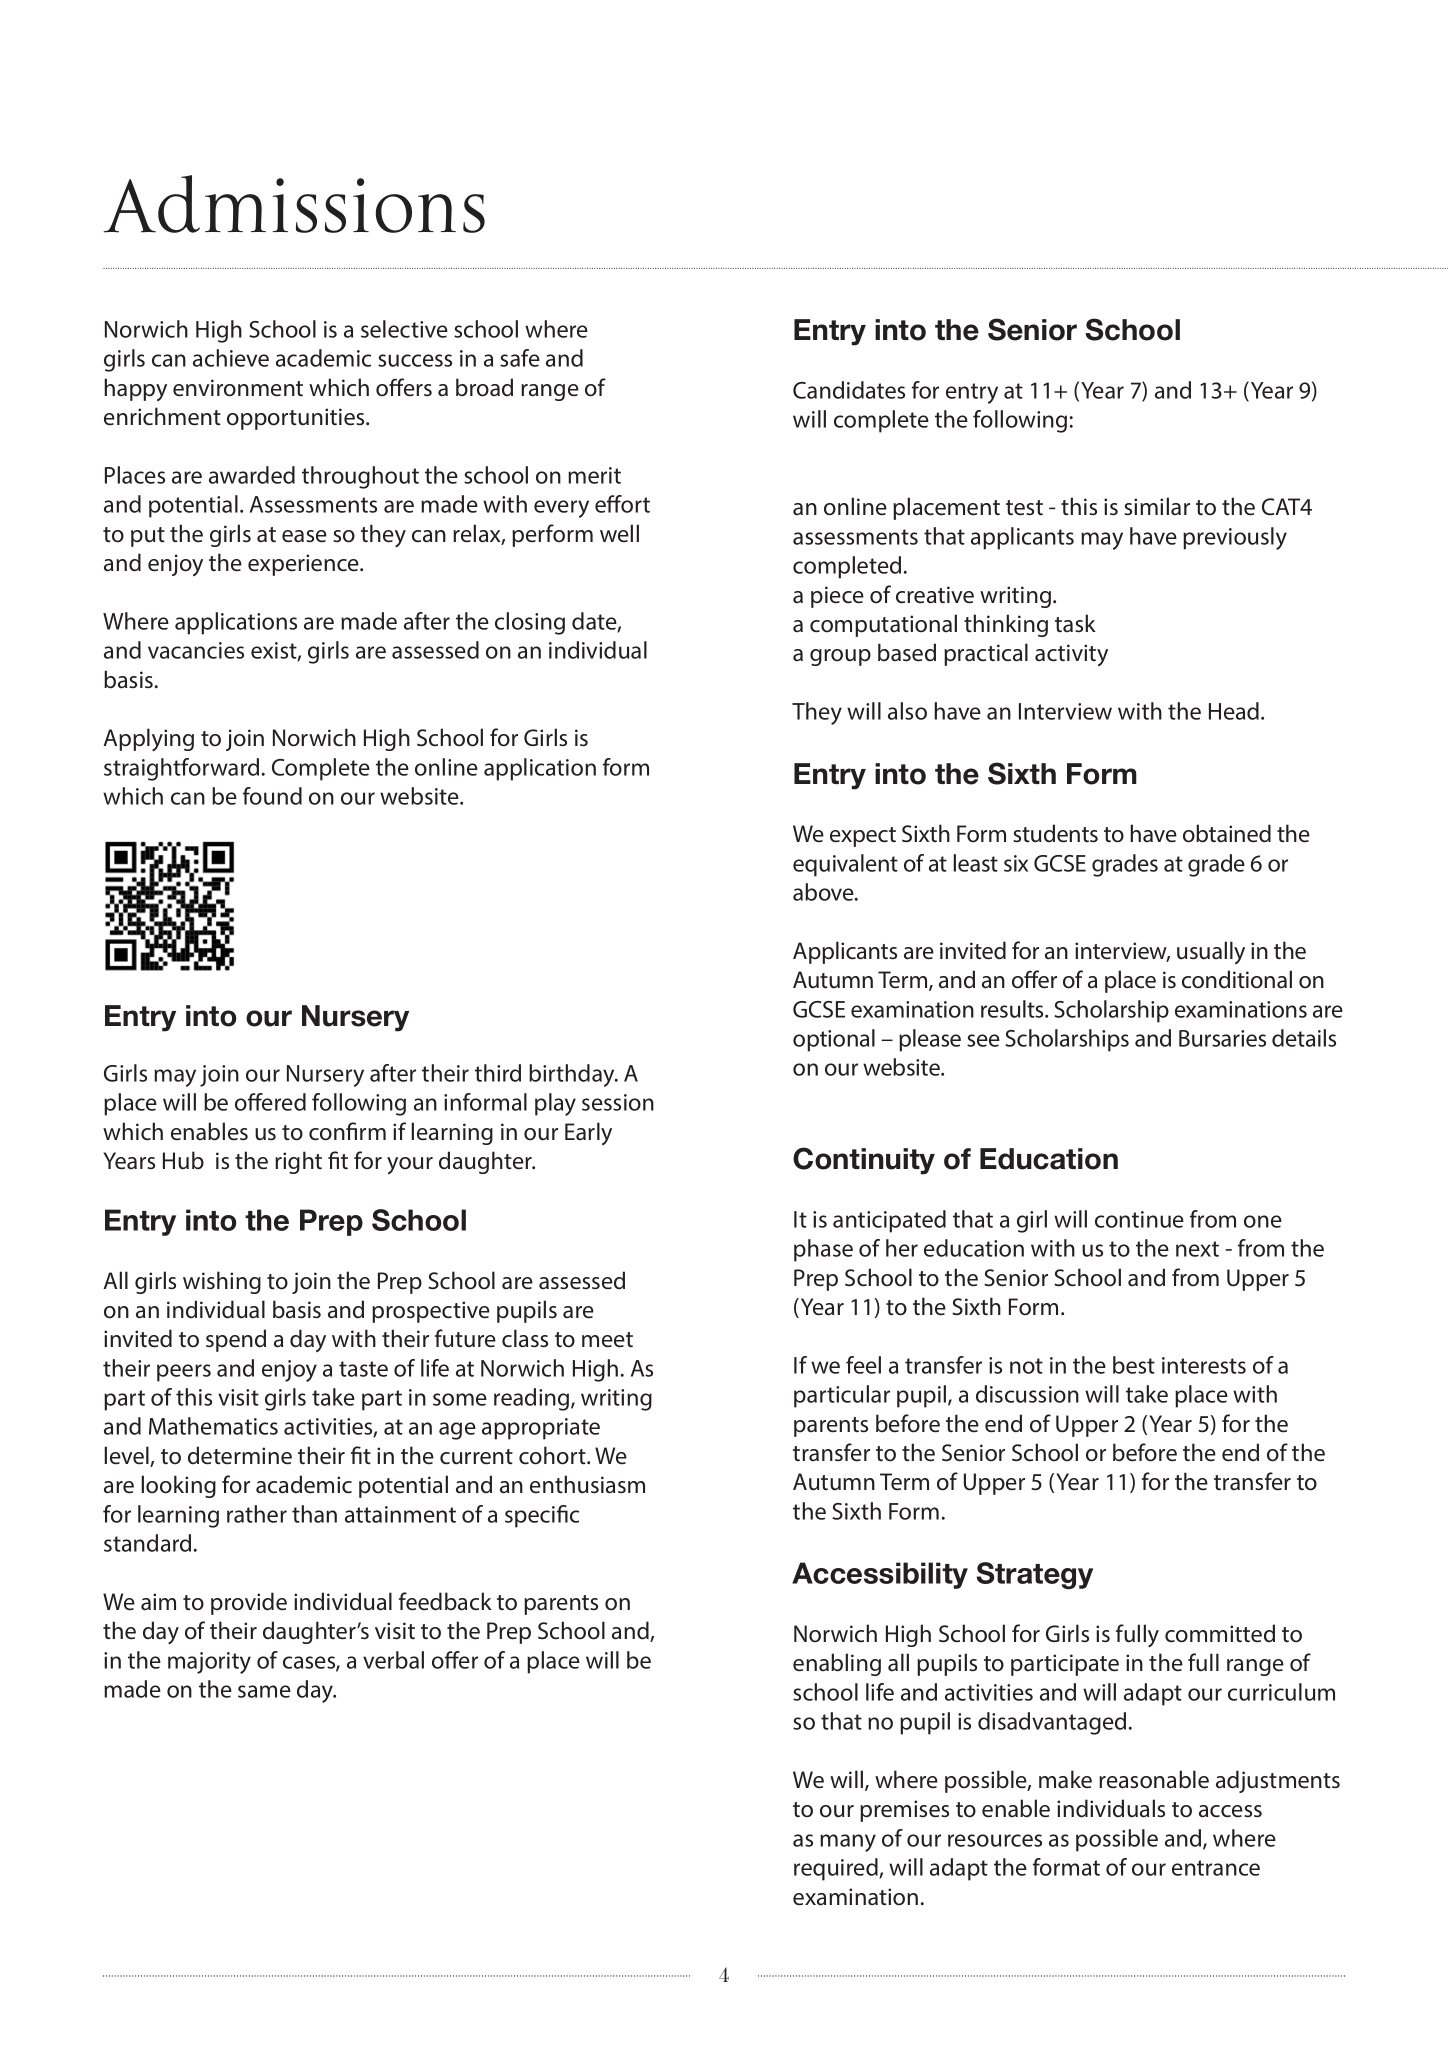  I want to click on enthusiasm, so click(587, 1484).
